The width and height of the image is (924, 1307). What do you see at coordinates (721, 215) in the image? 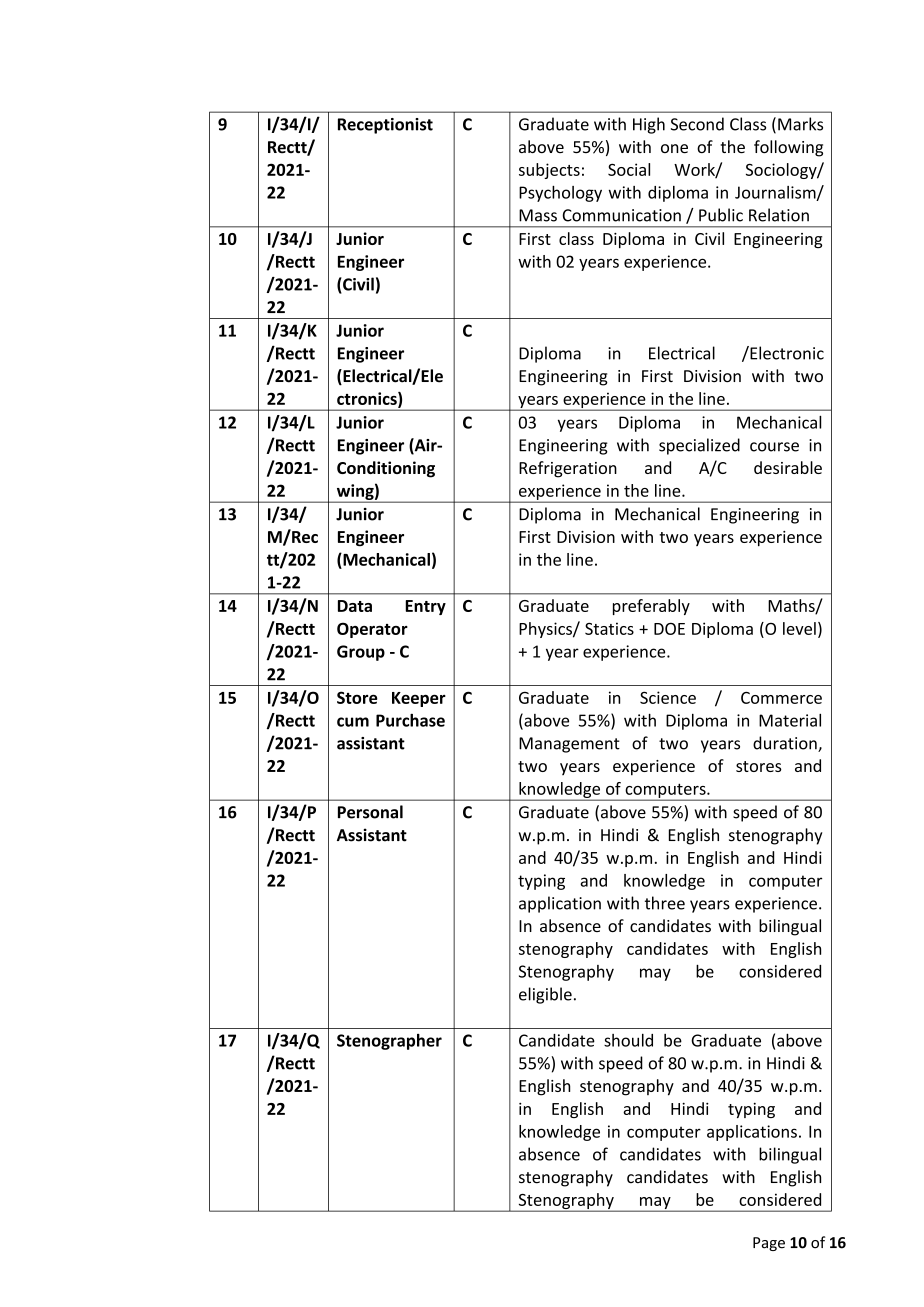
I see `Public` at bounding box center [721, 215].
